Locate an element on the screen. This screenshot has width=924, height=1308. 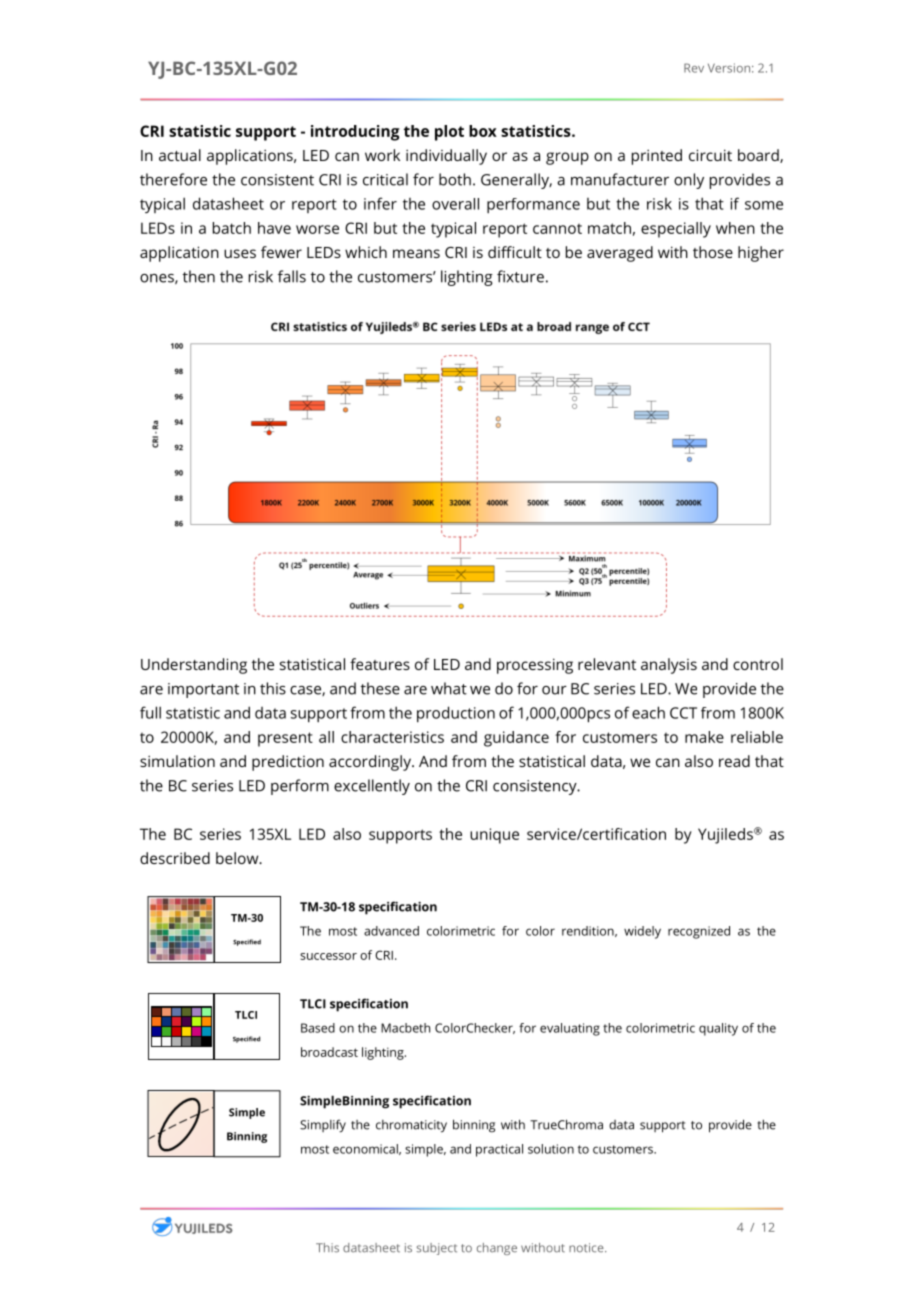
recognized is located at coordinates (699, 932).
